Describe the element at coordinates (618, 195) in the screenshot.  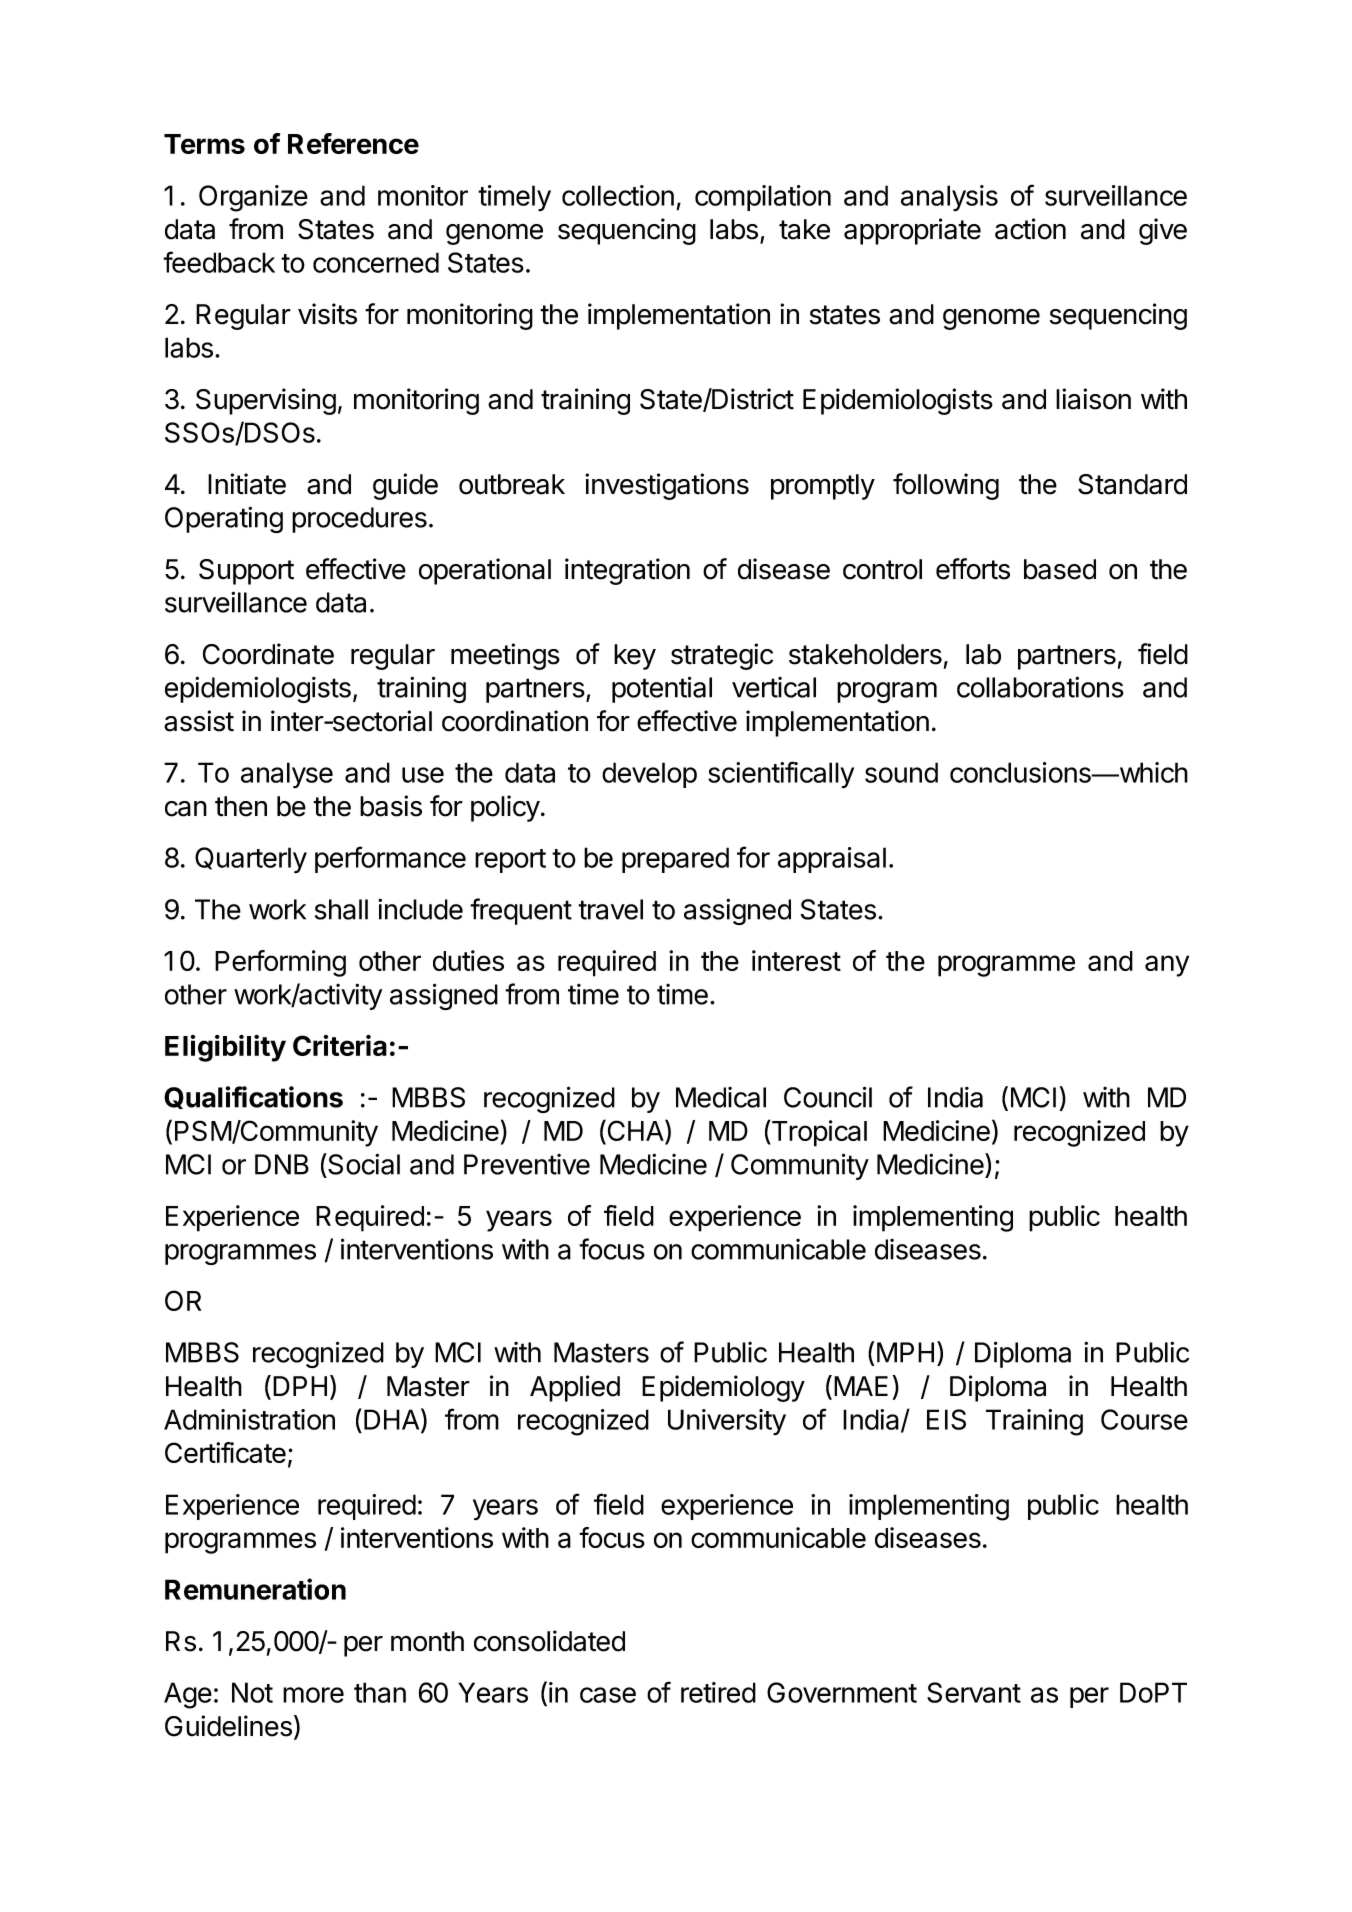
I see `collection` at that location.
